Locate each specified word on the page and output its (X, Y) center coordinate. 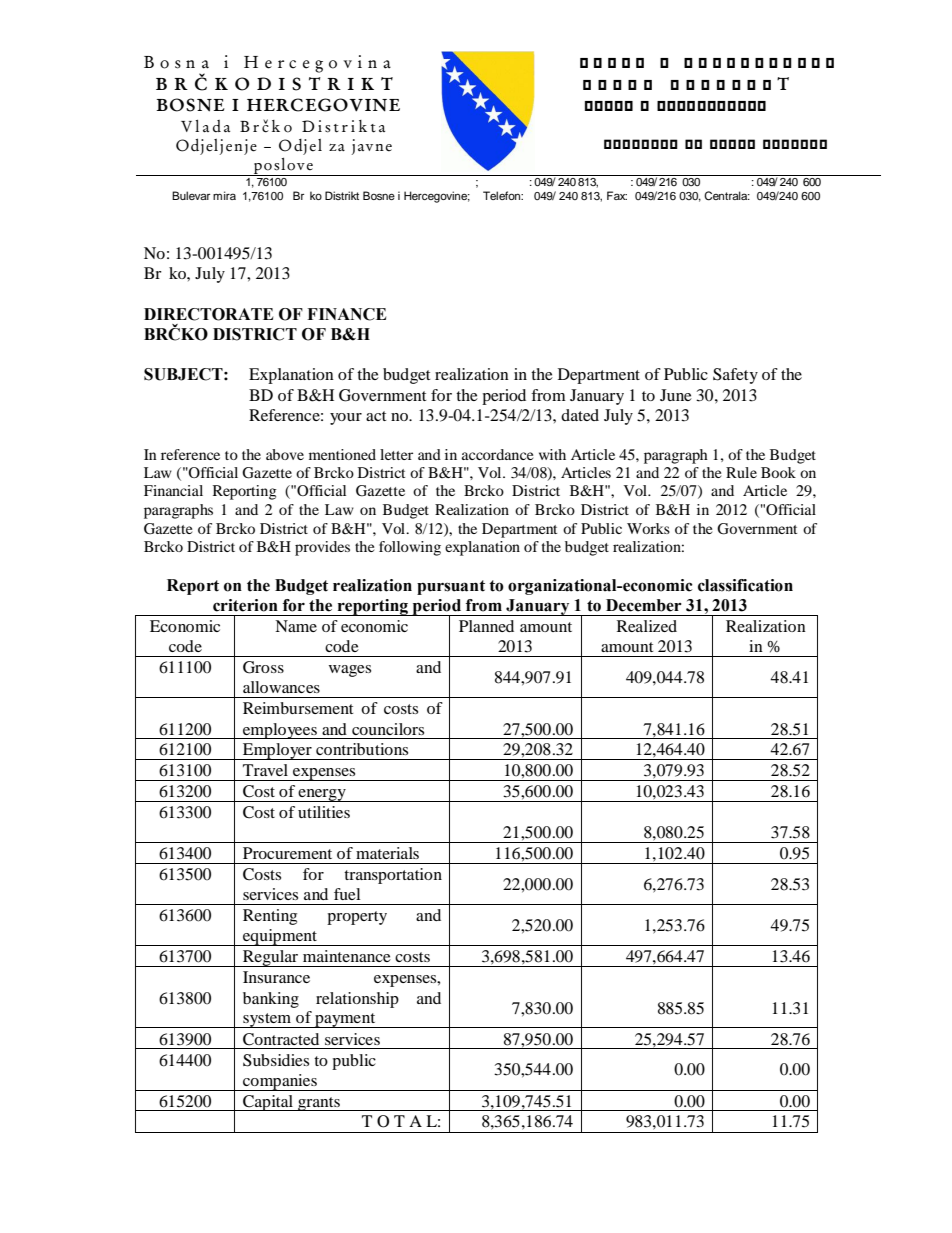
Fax (617, 195)
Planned (486, 626)
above (285, 454)
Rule (741, 472)
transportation (393, 876)
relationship (357, 1000)
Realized (647, 626)
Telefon (503, 195)
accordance (497, 454)
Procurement (287, 853)
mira (224, 195)
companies (280, 1082)
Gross (263, 667)
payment (345, 1020)
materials (387, 853)
